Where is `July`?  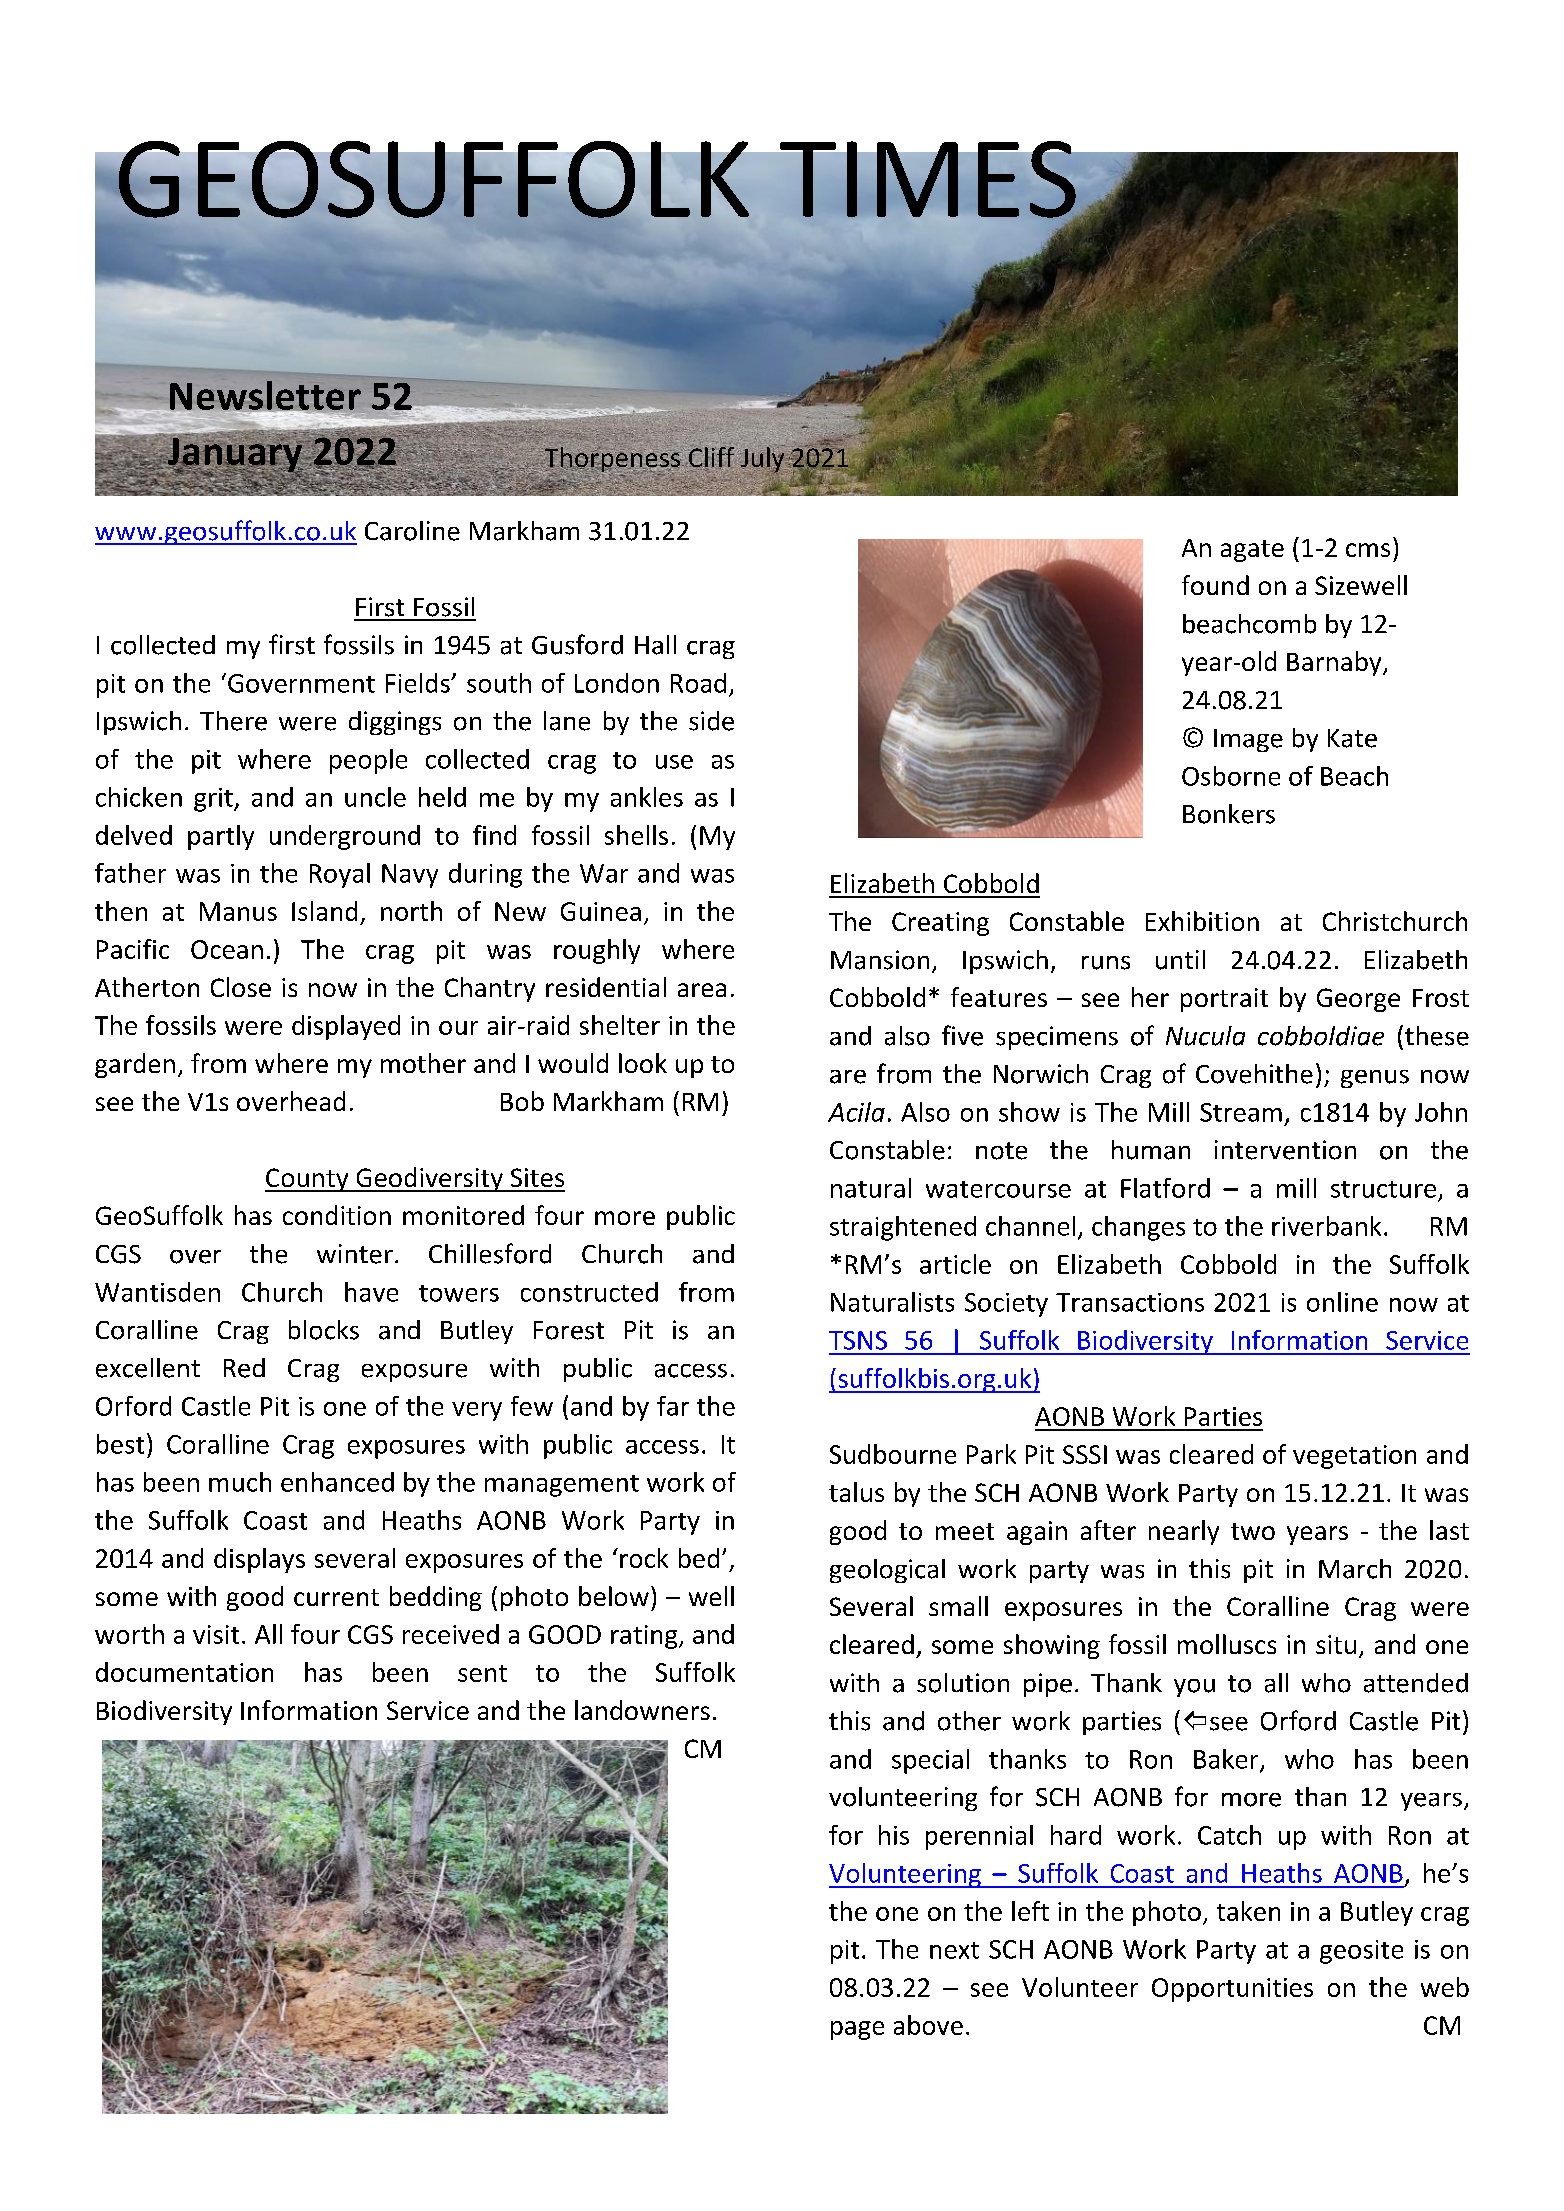 July is located at coordinates (762, 460).
